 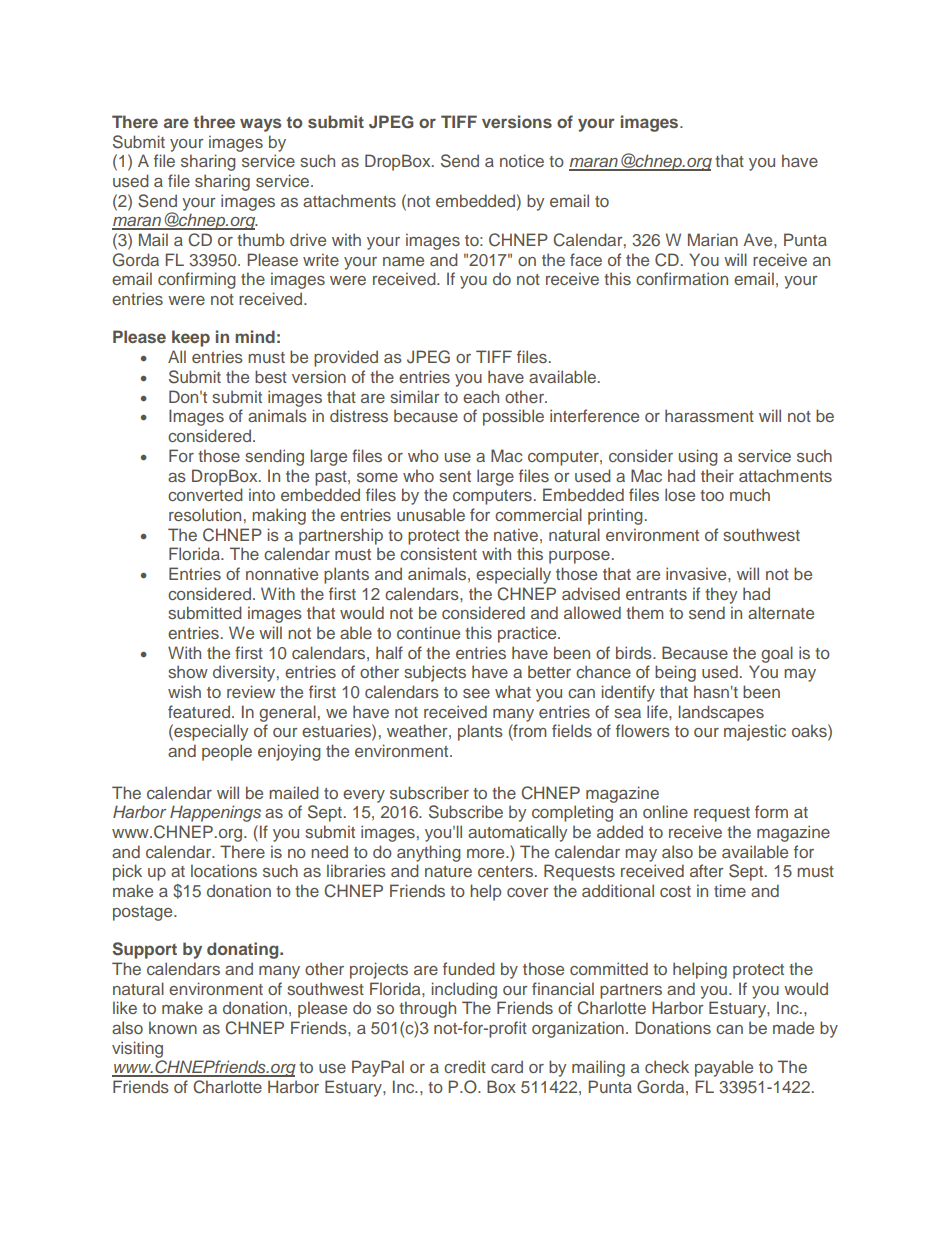 What do you see at coordinates (465, 1066) in the screenshot?
I see `credit` at bounding box center [465, 1066].
